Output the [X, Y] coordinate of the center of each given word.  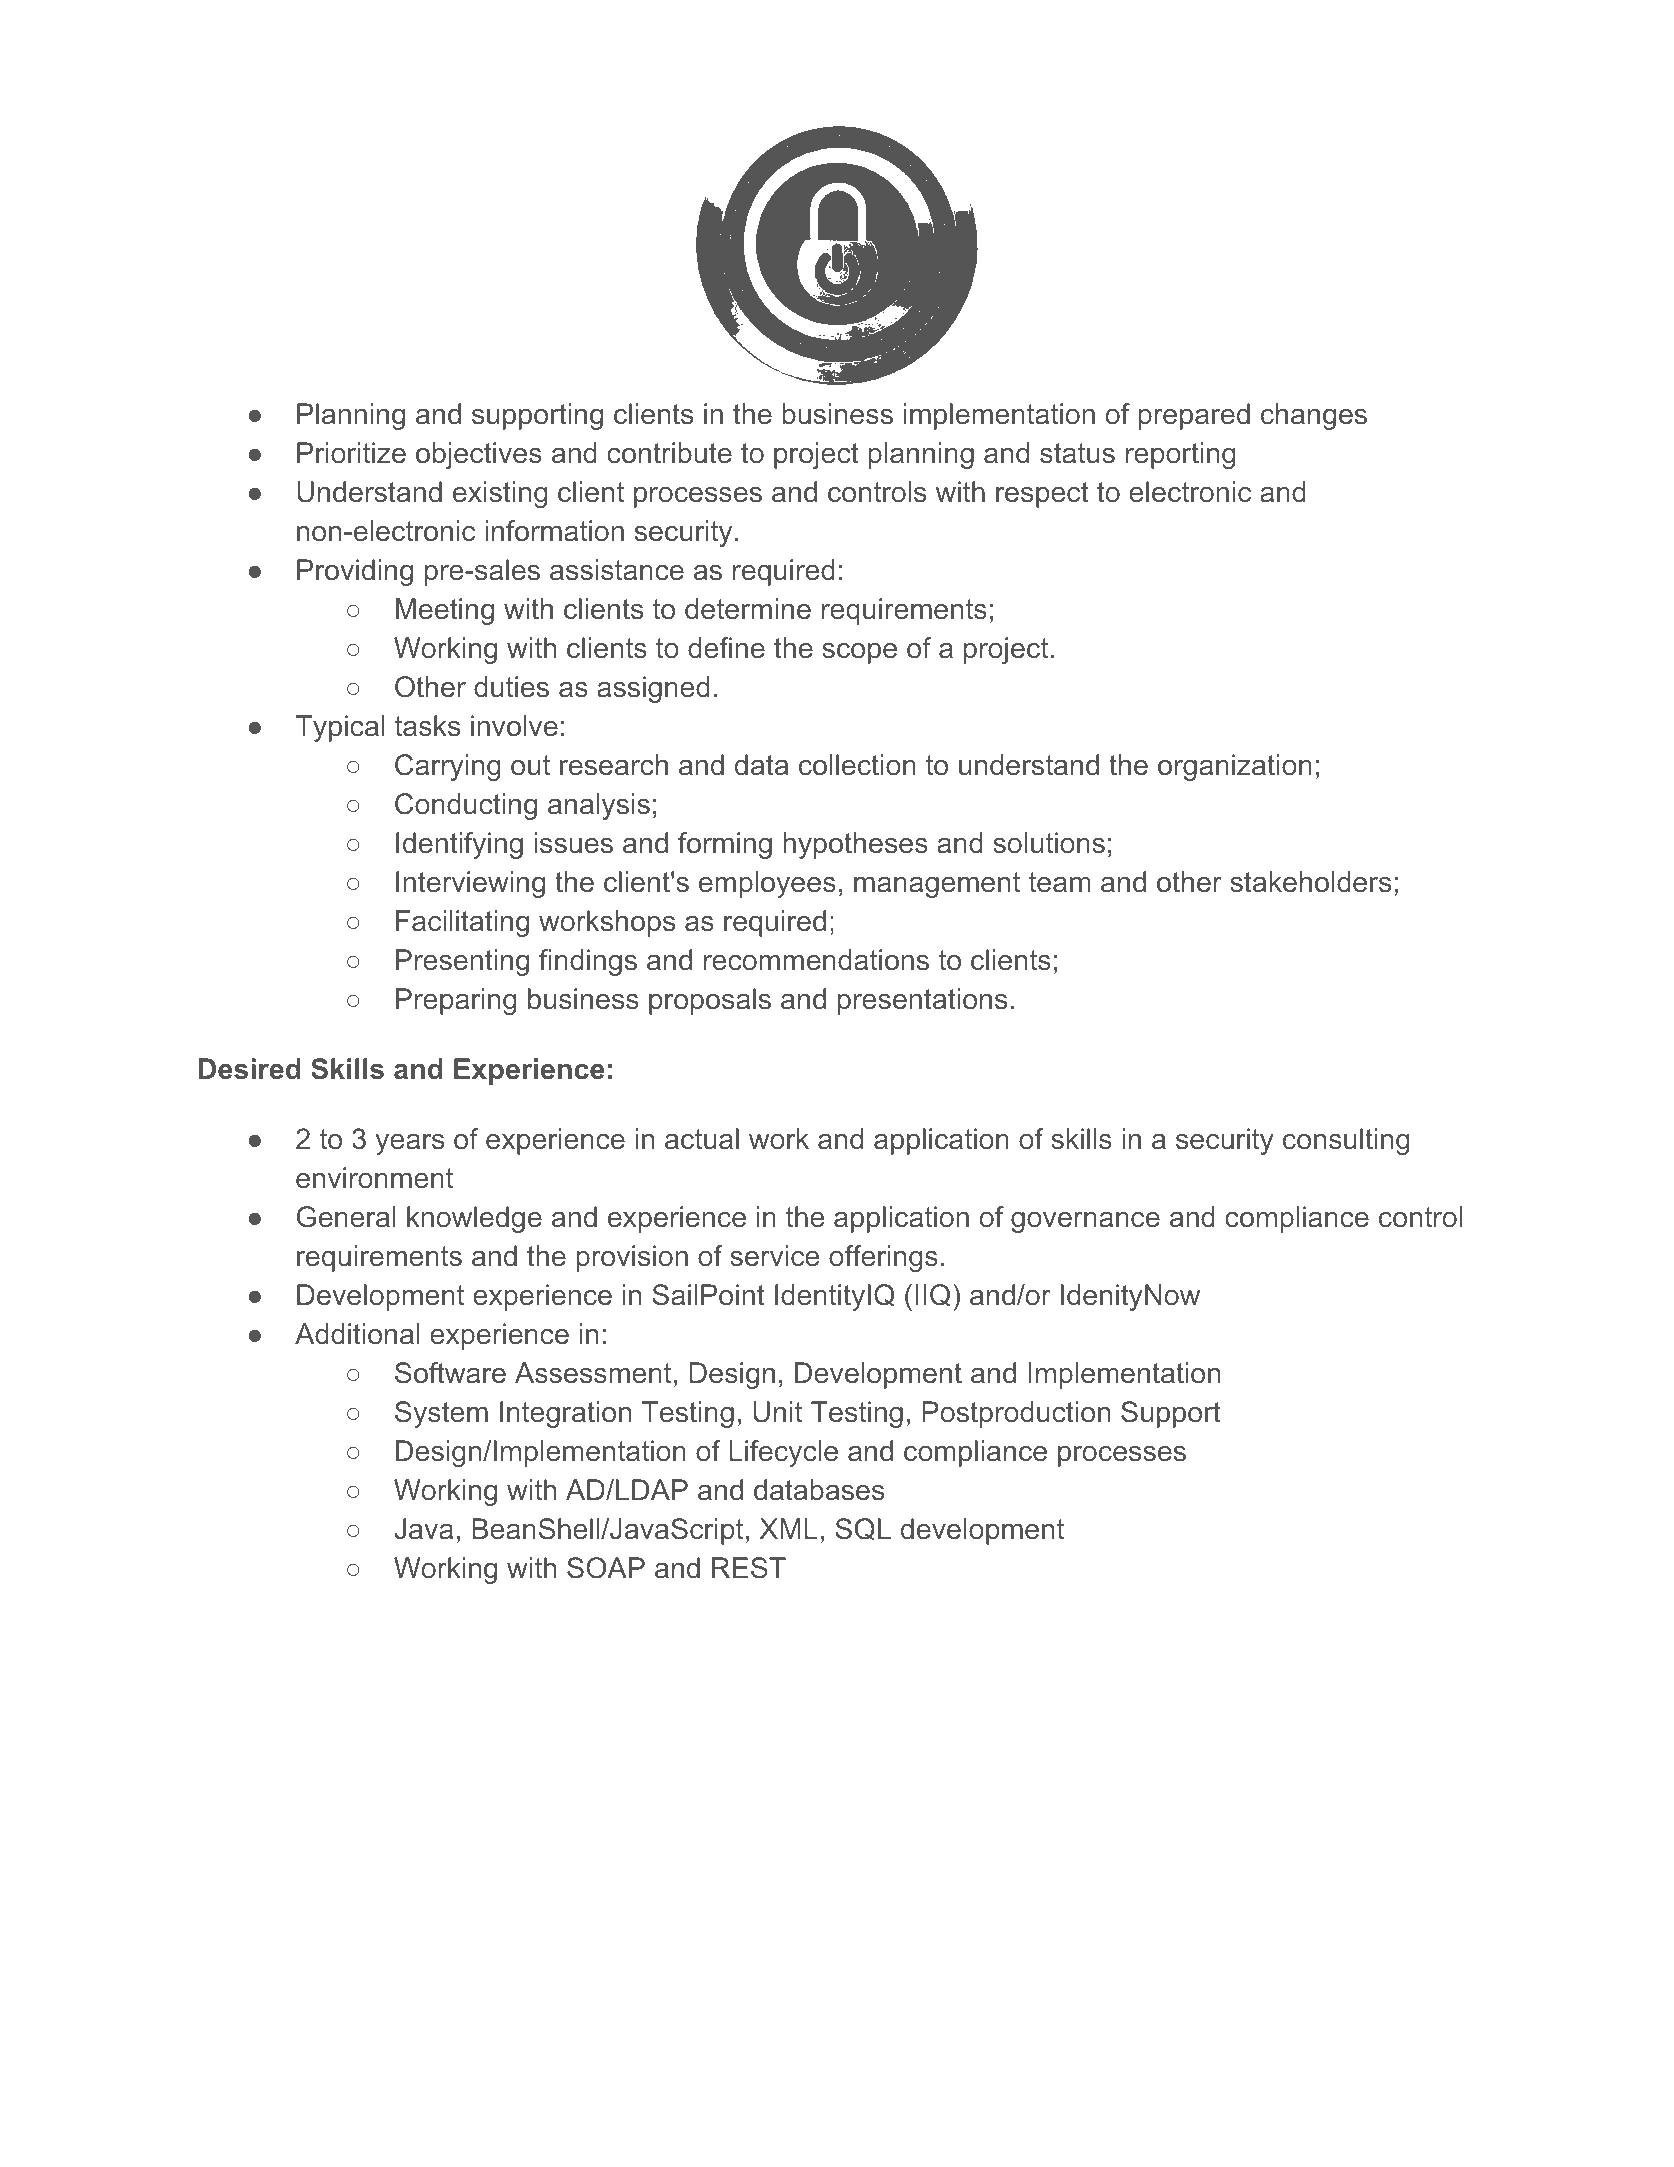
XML [789, 1528]
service [774, 1256]
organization [1235, 767]
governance [1085, 1222]
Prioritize [351, 453]
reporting [1181, 455]
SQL [863, 1529]
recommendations [816, 960]
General [346, 1217]
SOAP [606, 1568]
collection [857, 765]
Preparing [456, 1001]
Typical [340, 728]
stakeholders [1310, 882]
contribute [669, 453]
